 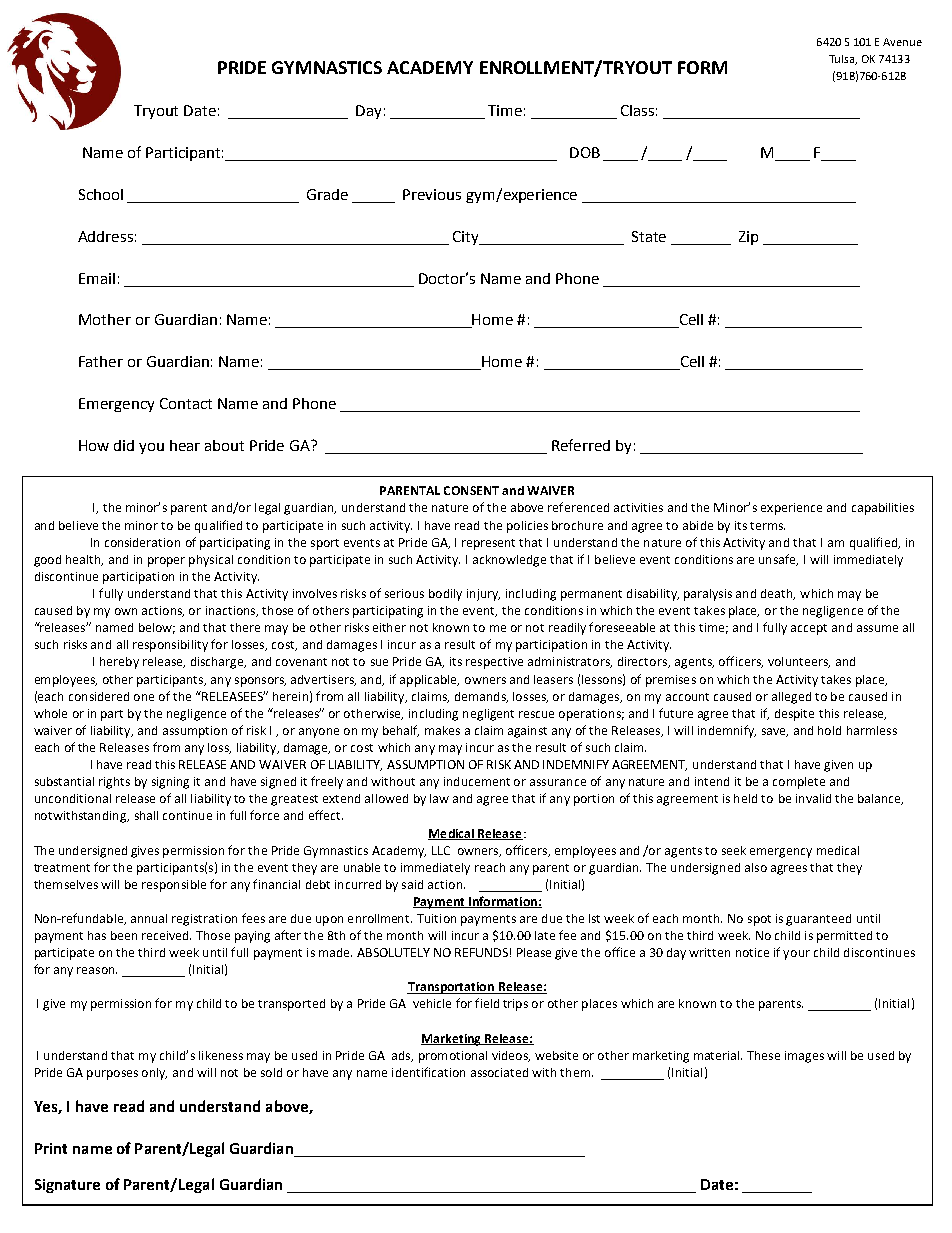 What do you see at coordinates (883, 509) in the image?
I see `capabilities` at bounding box center [883, 509].
